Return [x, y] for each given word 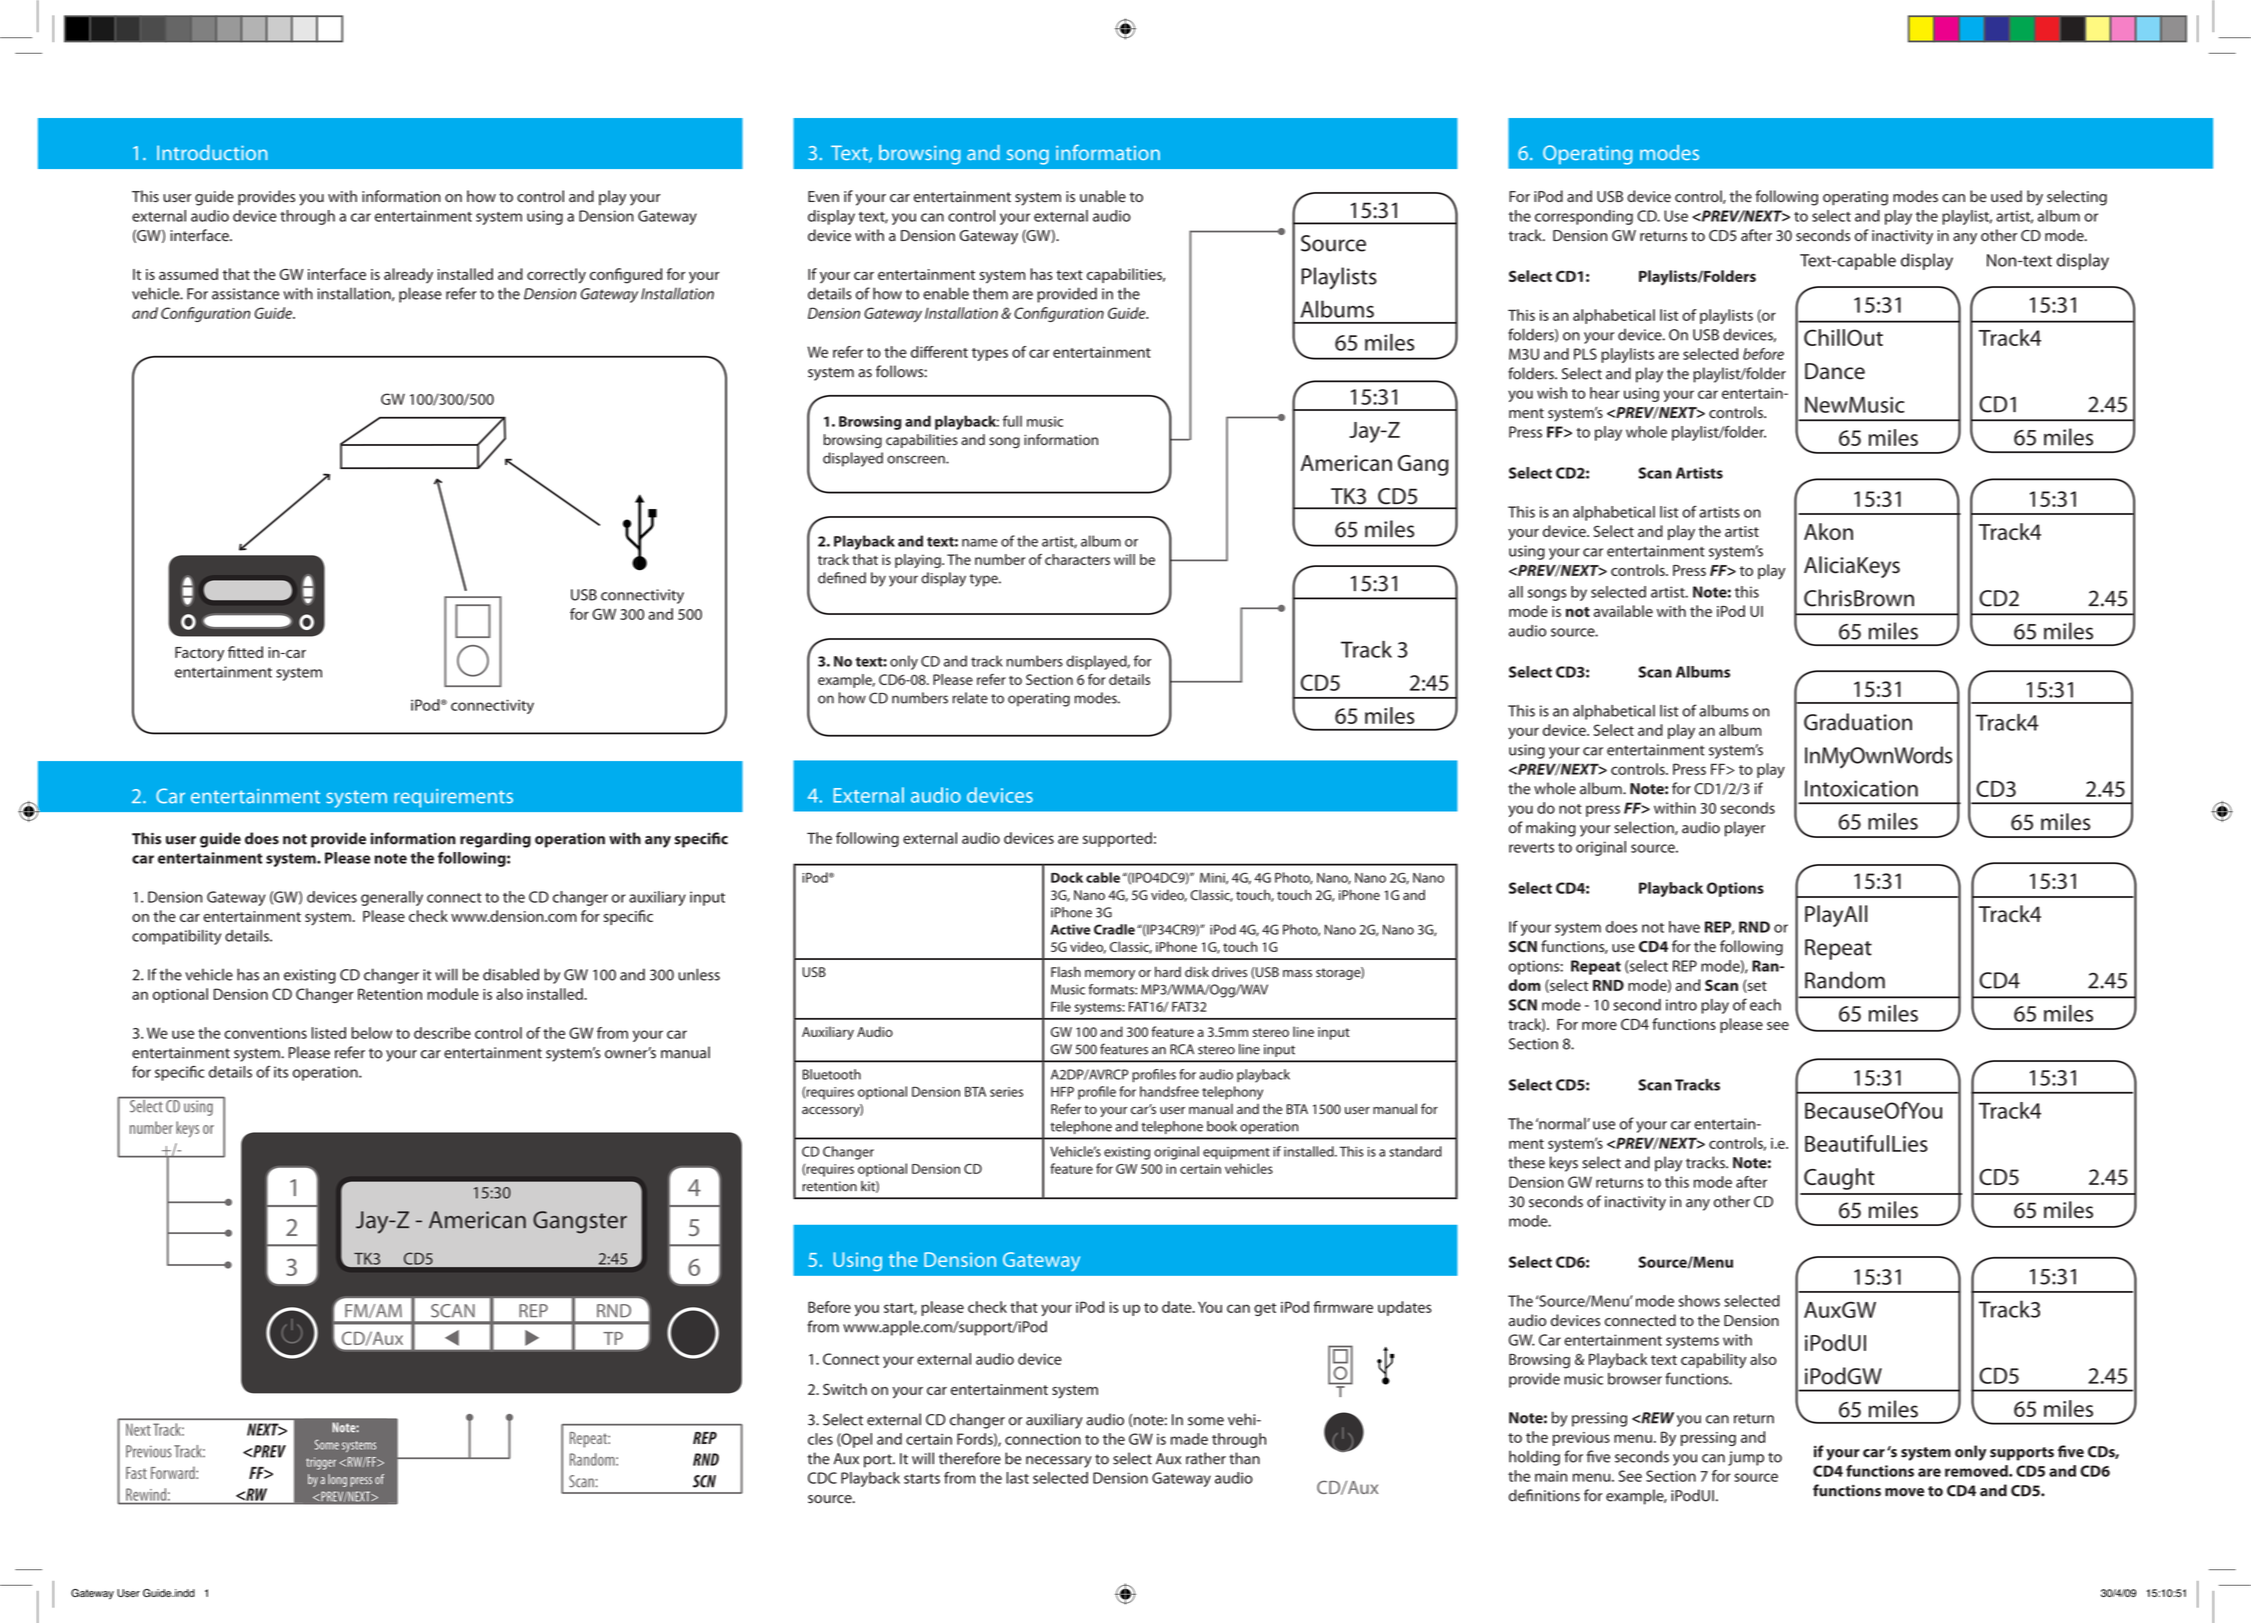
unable [1103, 196]
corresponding [1584, 217]
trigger [321, 1463]
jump [1746, 1458]
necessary [1059, 1462]
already [408, 276]
